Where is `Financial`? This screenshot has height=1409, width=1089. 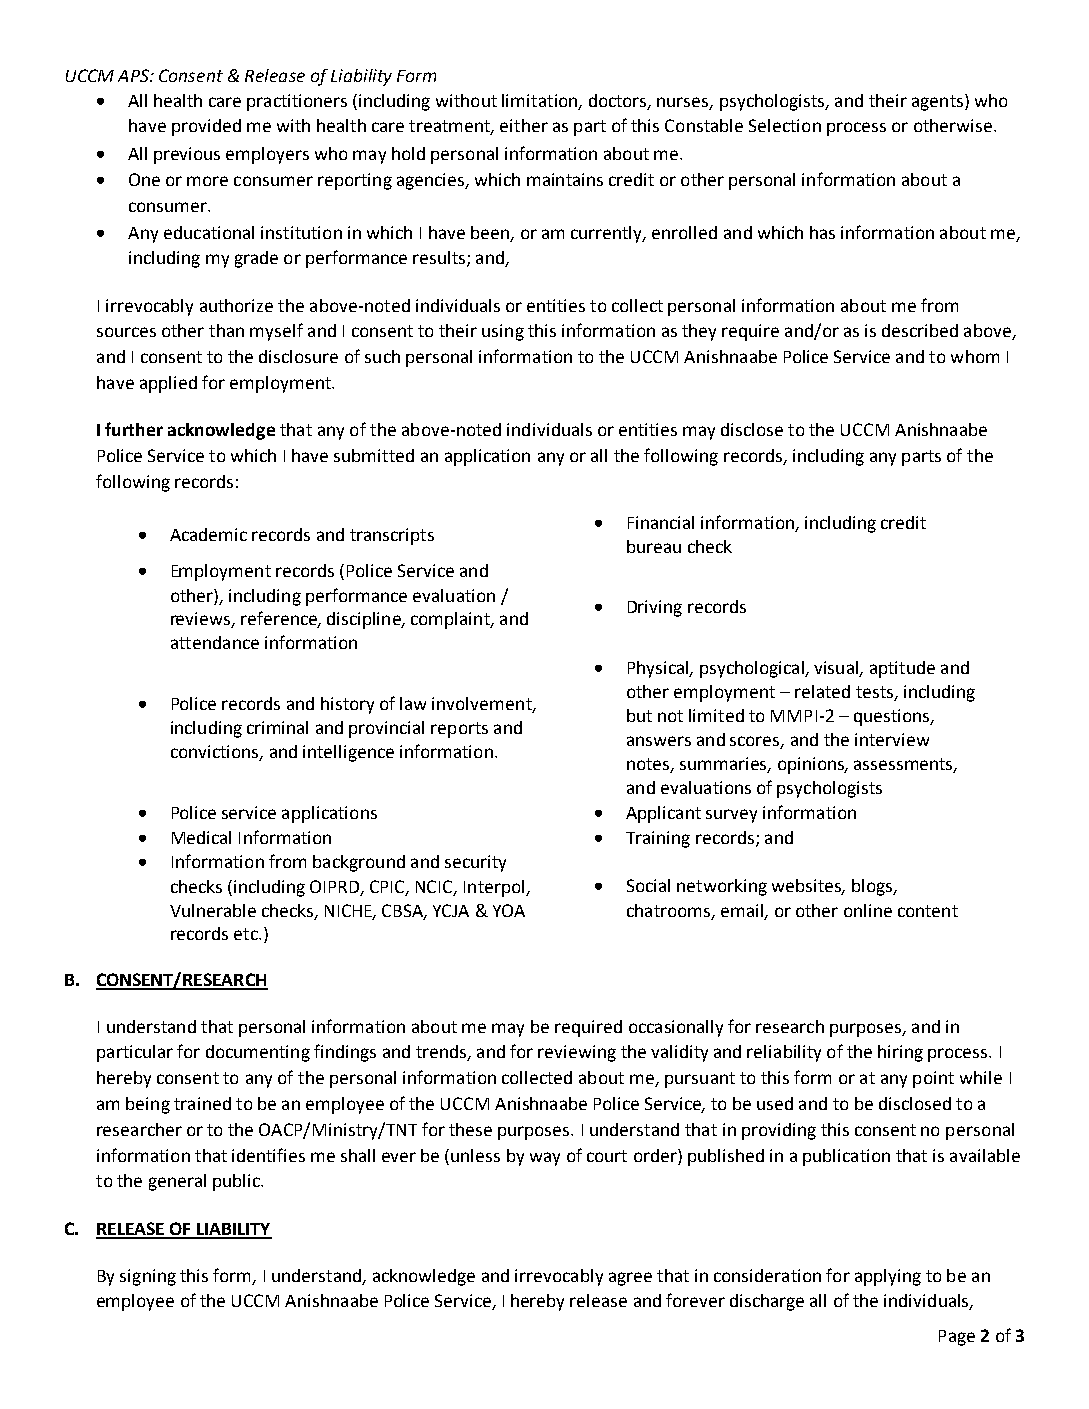 Financial is located at coordinates (661, 522).
